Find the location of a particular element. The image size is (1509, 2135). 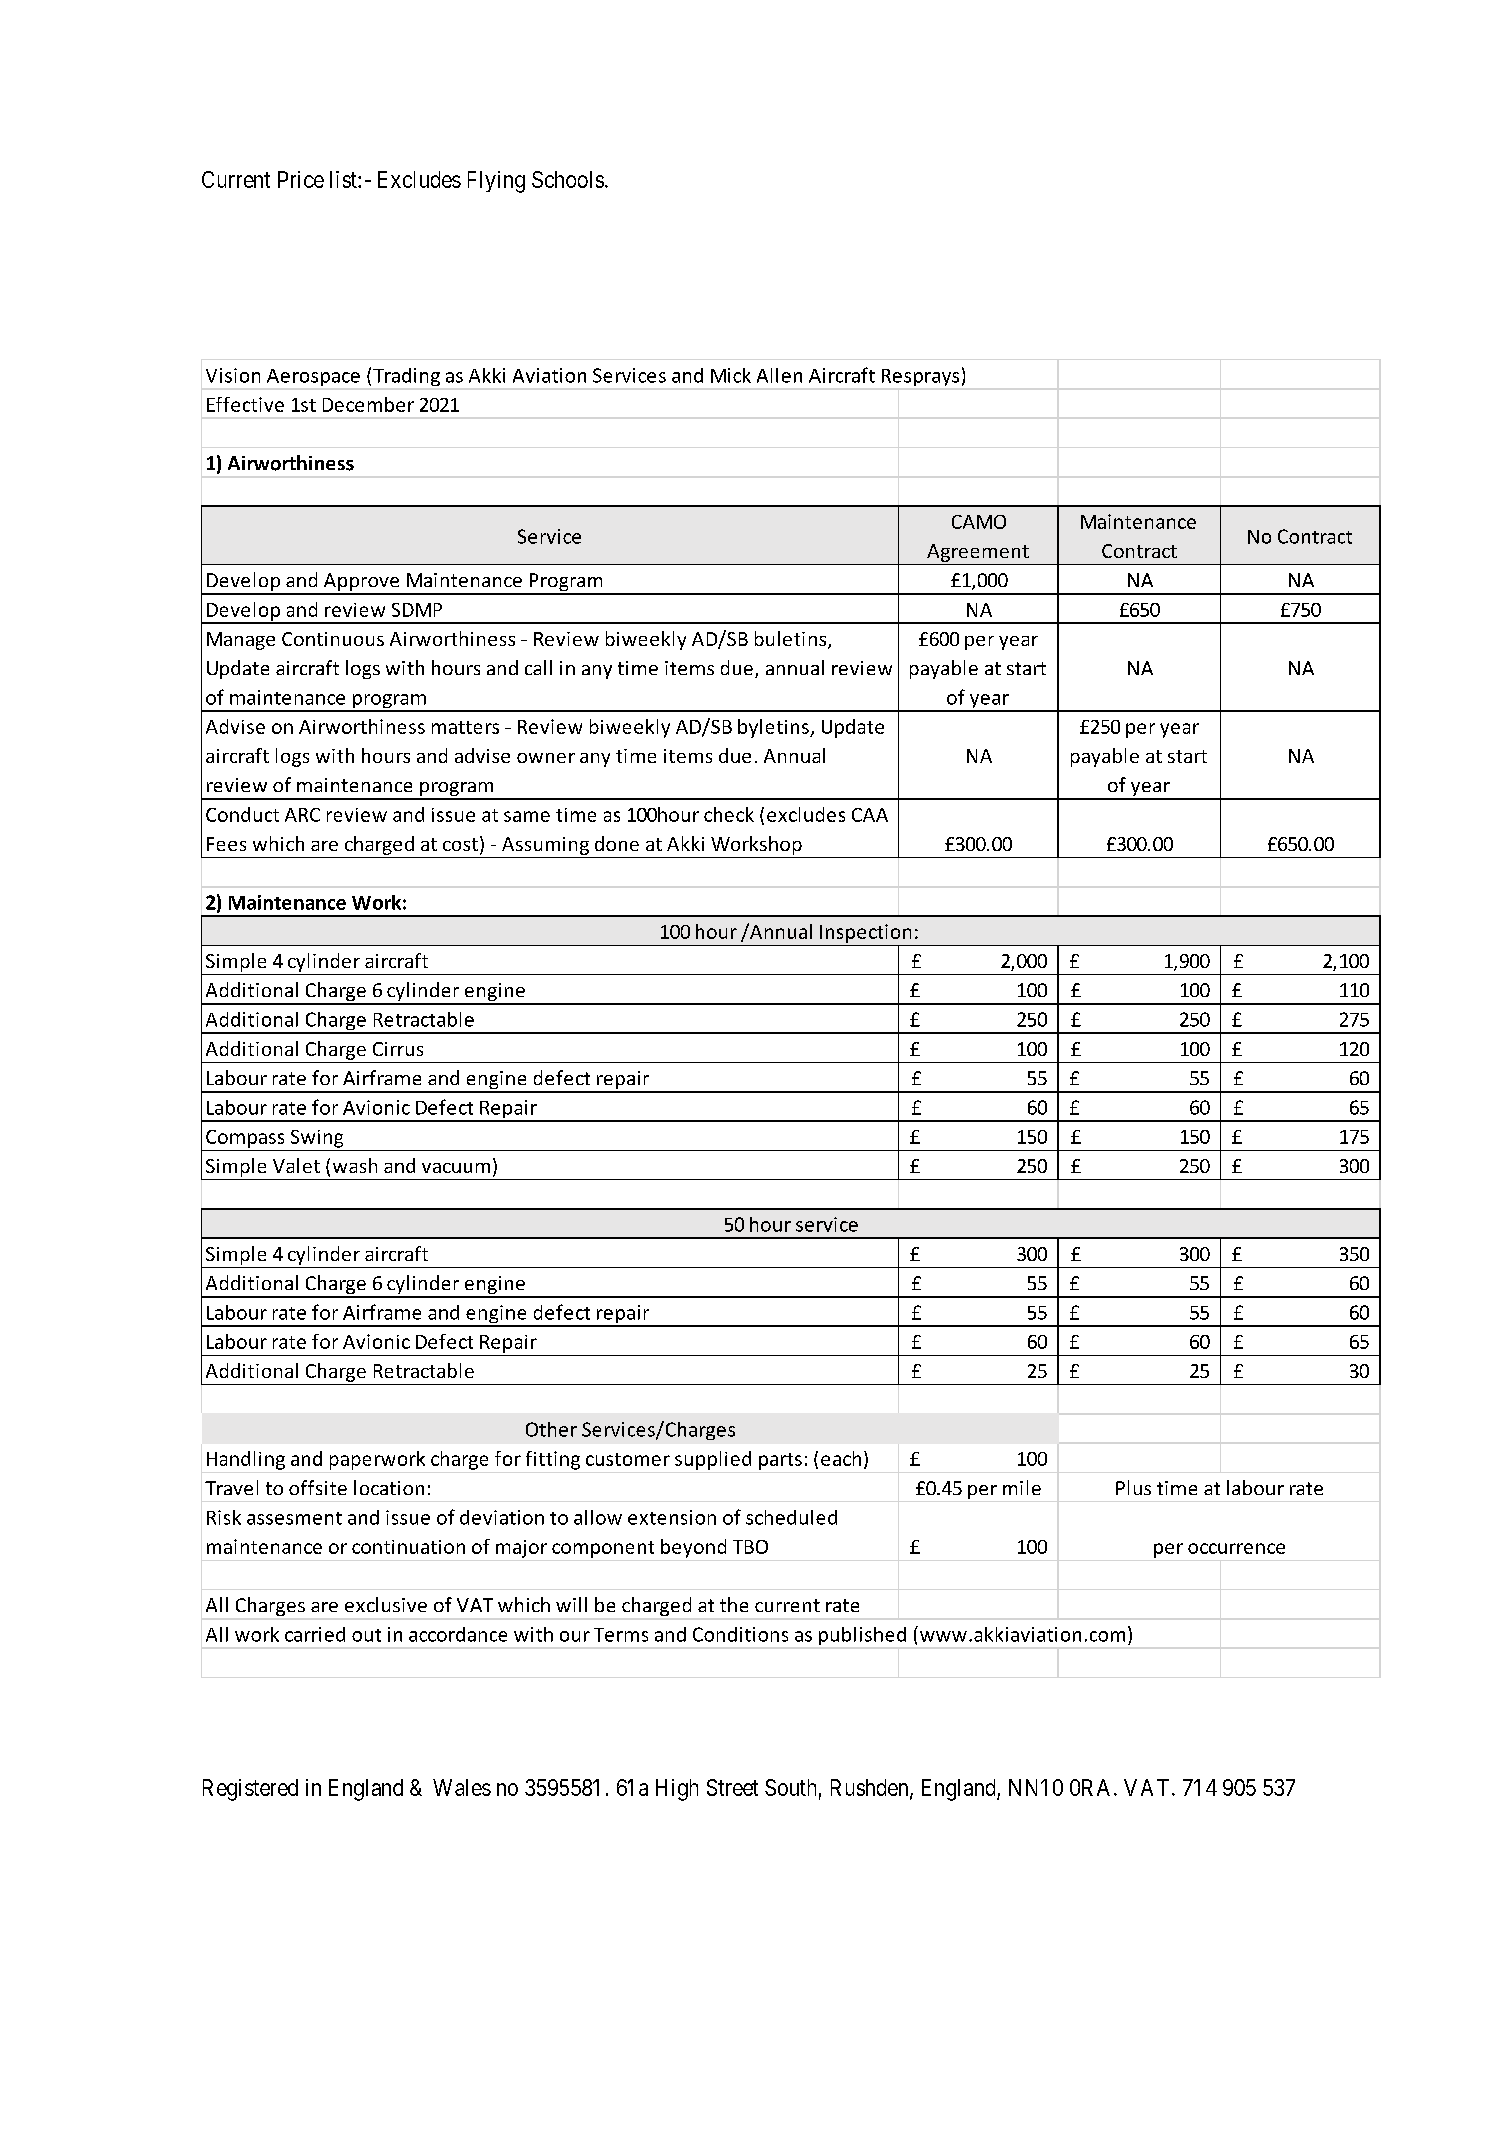

Schools is located at coordinates (568, 179).
